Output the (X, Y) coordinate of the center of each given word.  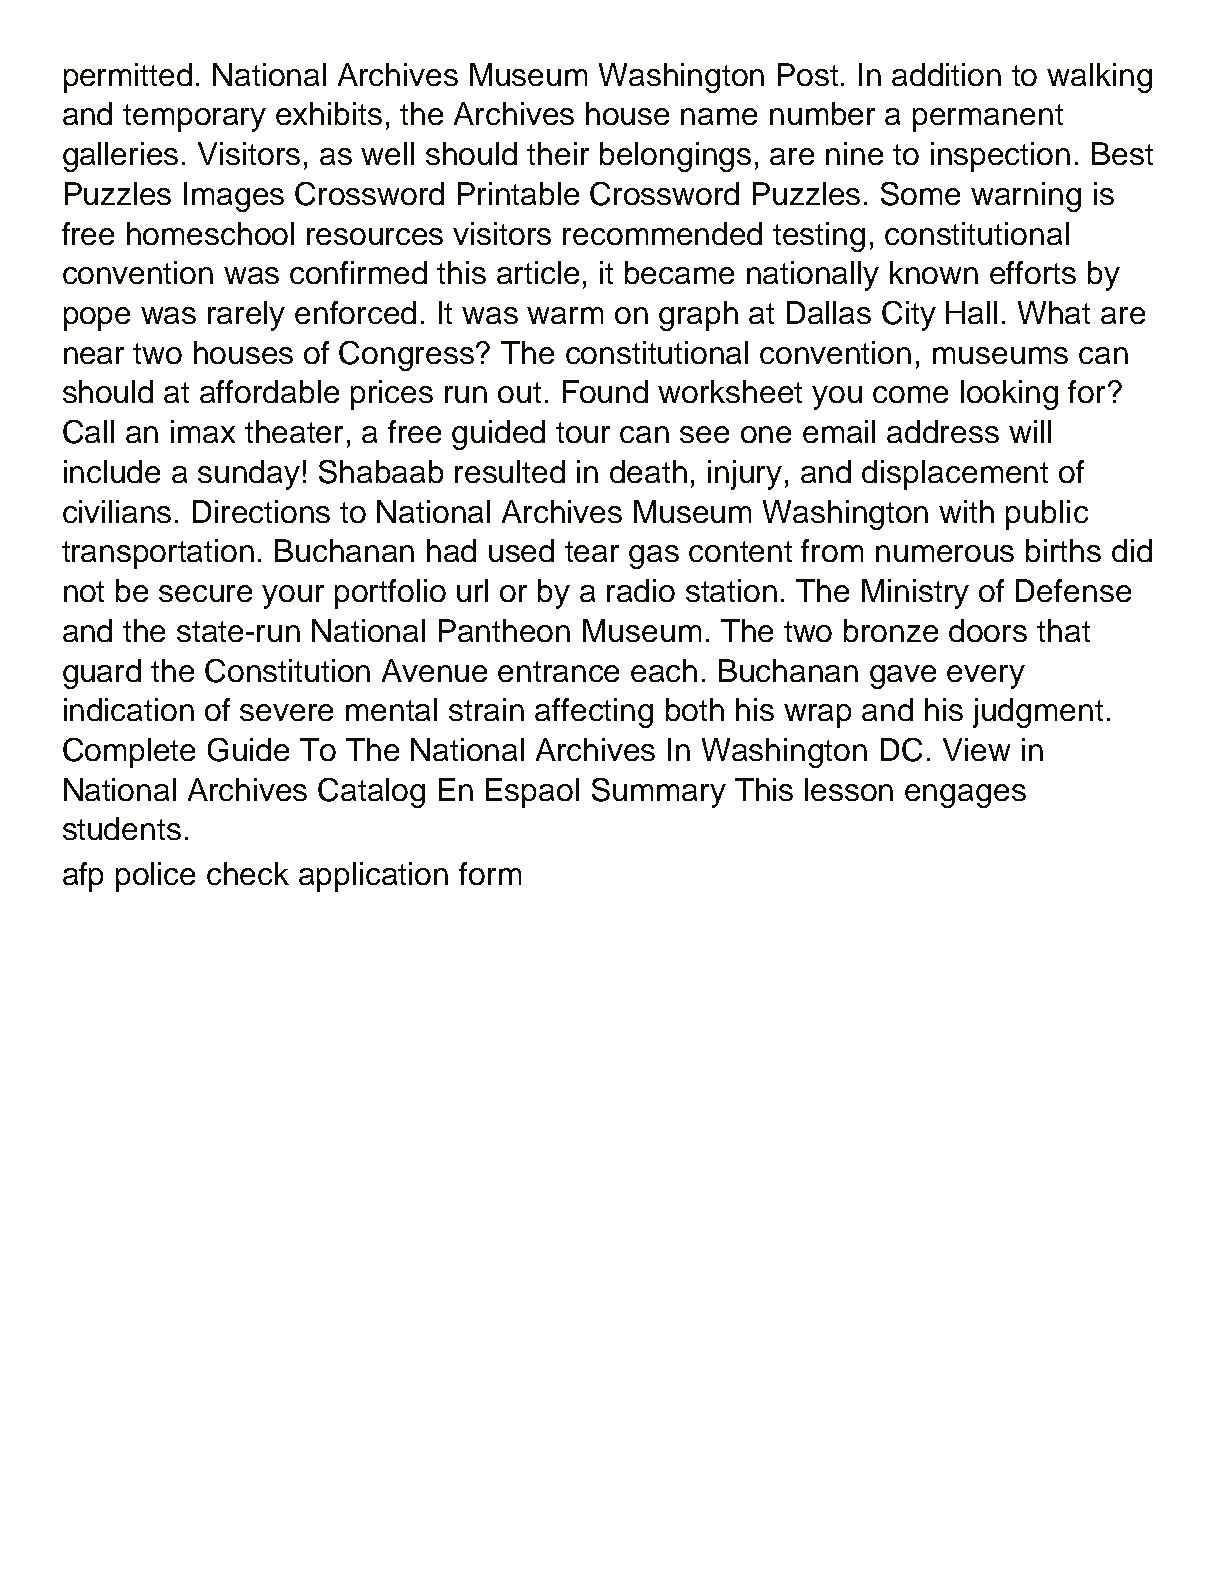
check (248, 873)
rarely (246, 316)
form (490, 873)
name (719, 116)
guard (102, 674)
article (538, 272)
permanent (988, 118)
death (648, 471)
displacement (955, 475)
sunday (249, 475)
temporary (194, 118)
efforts (1033, 272)
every (986, 677)
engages (965, 796)
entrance (558, 671)
